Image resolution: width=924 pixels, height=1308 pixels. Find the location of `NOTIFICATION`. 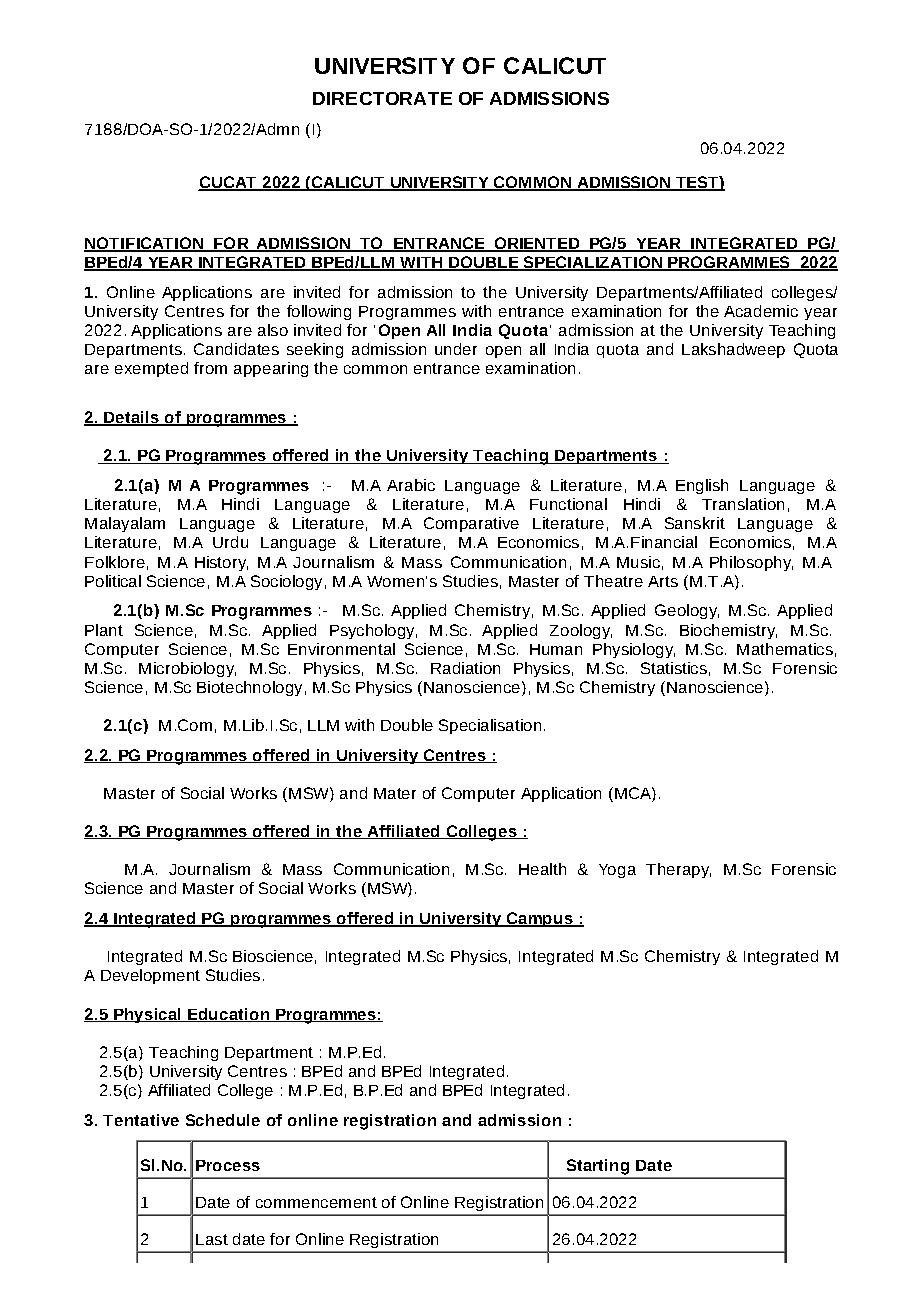

NOTIFICATION is located at coordinates (144, 244).
